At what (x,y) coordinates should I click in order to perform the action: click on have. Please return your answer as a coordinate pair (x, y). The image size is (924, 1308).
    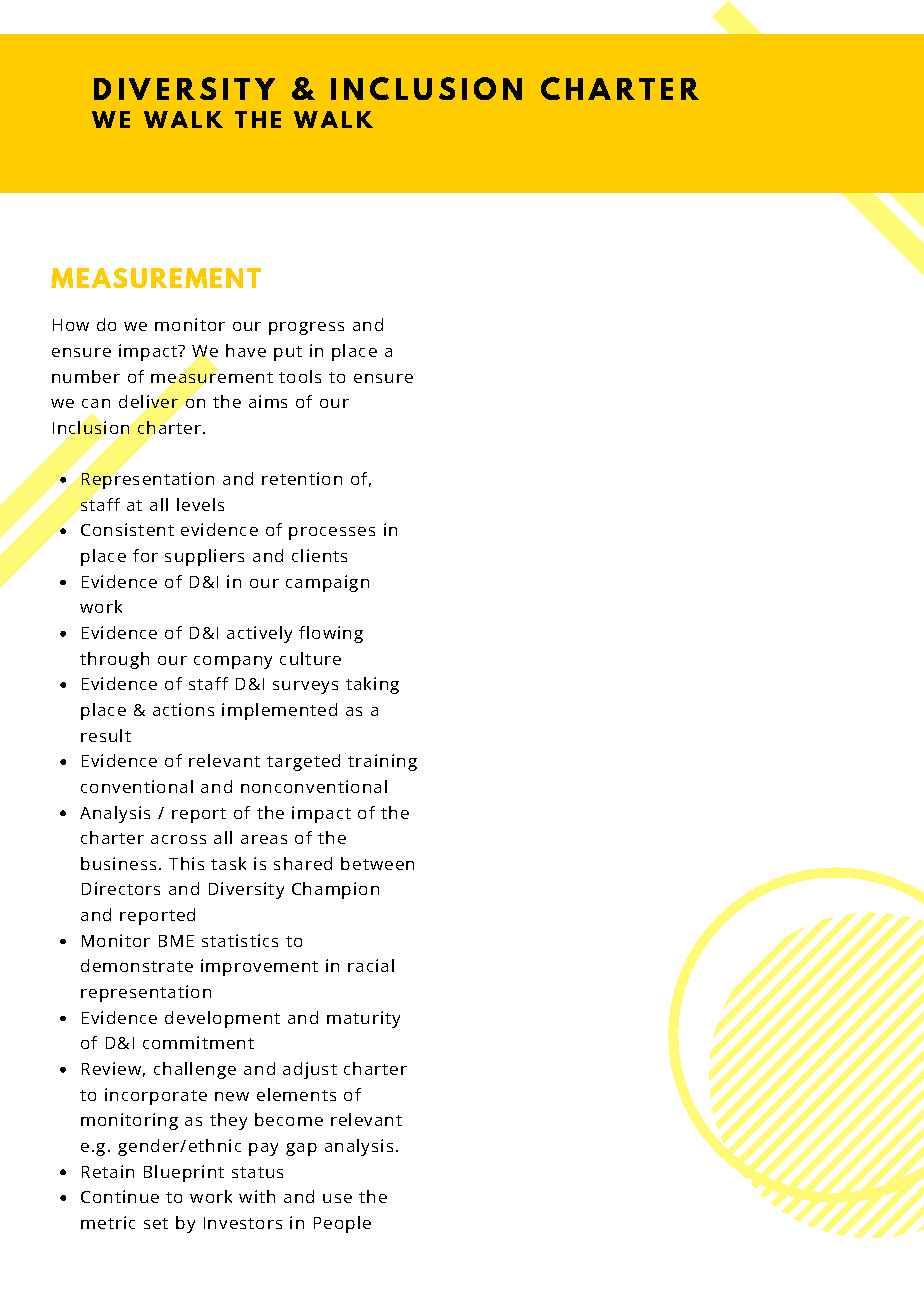
    Looking at the image, I should click on (246, 350).
